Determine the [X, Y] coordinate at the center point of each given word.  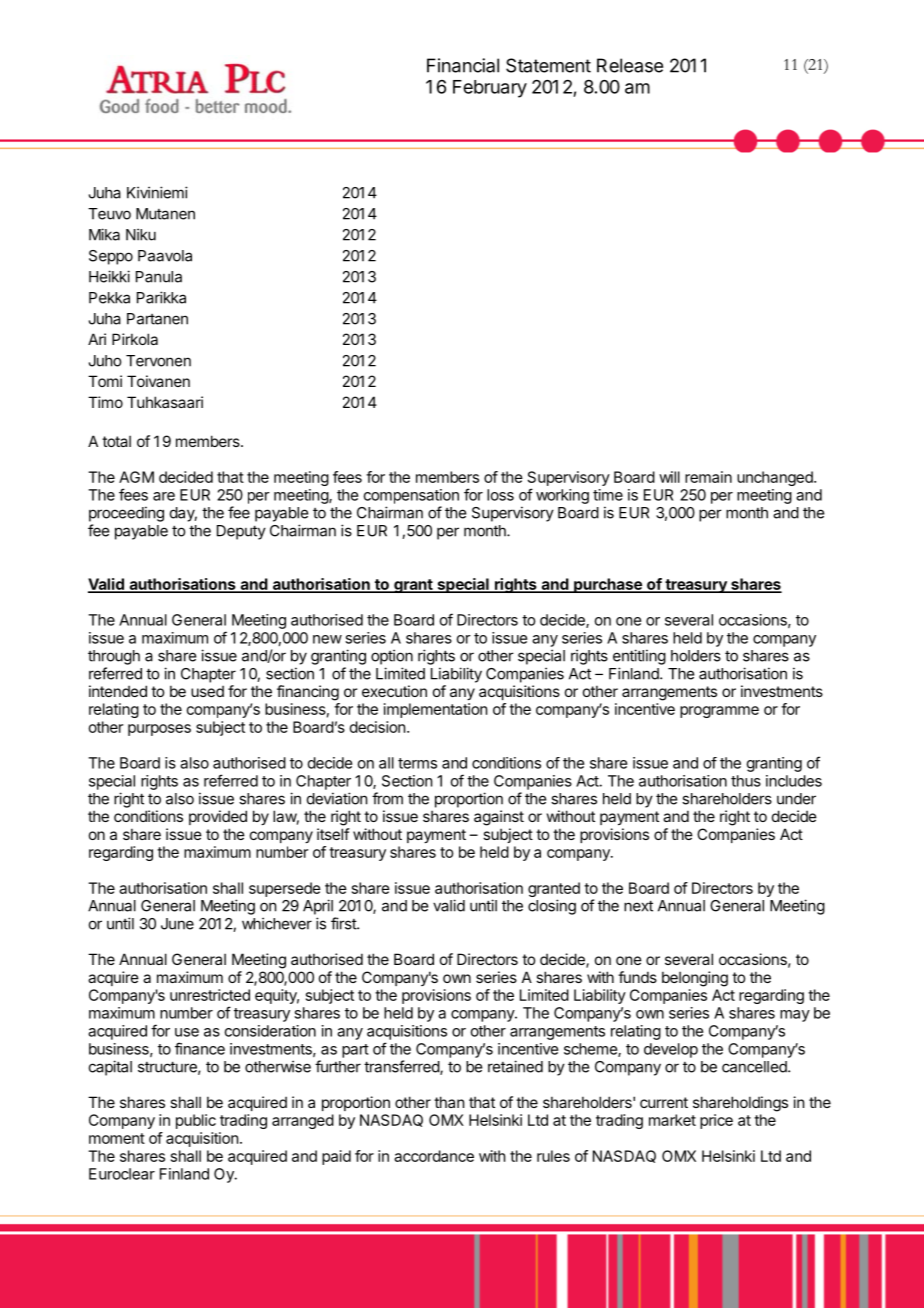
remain [708, 477]
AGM [136, 477]
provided [218, 817]
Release [630, 65]
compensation [411, 496]
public [196, 1121]
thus [746, 781]
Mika [104, 234]
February [490, 89]
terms [417, 763]
